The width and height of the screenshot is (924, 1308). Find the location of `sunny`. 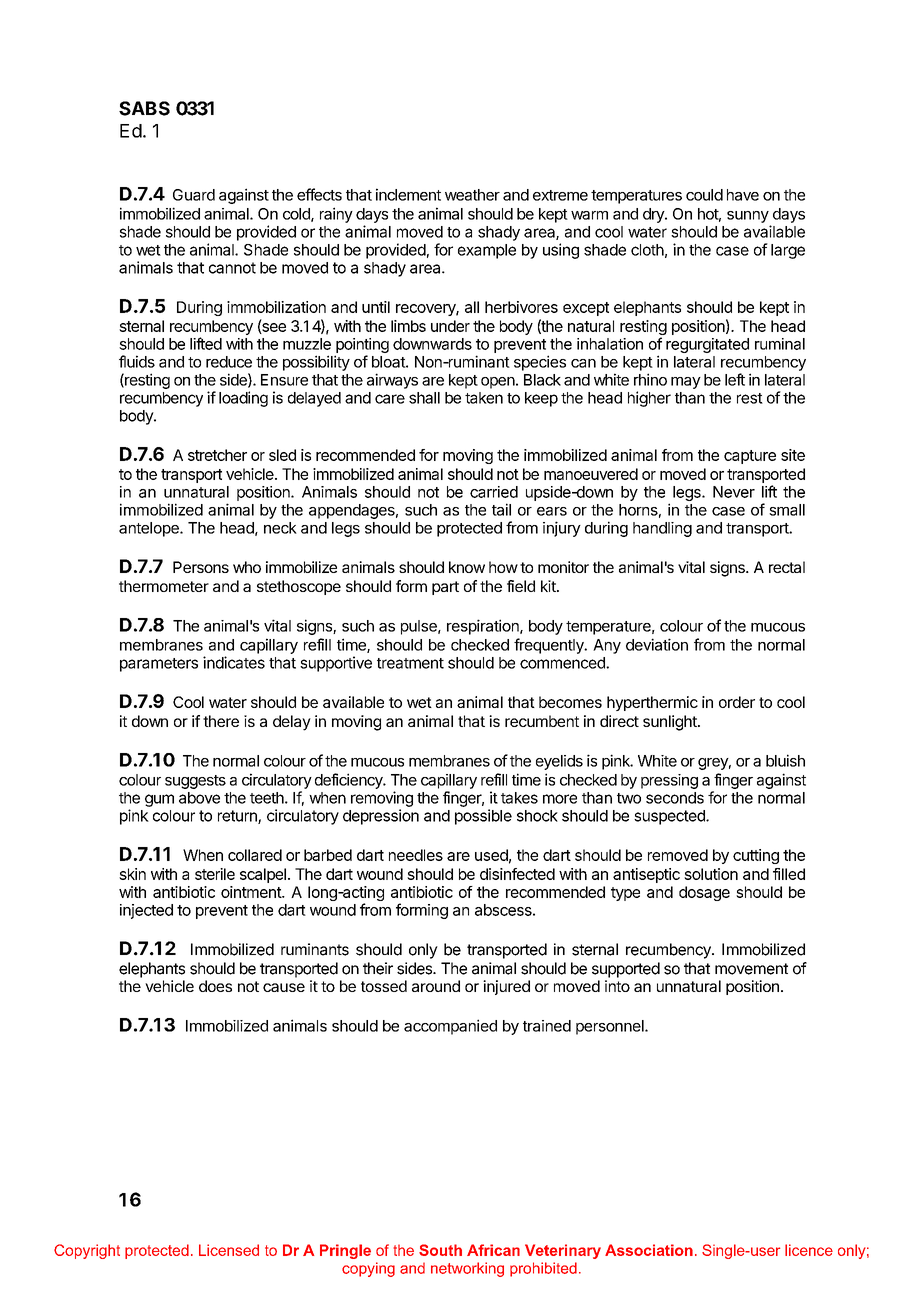

sunny is located at coordinates (748, 217).
